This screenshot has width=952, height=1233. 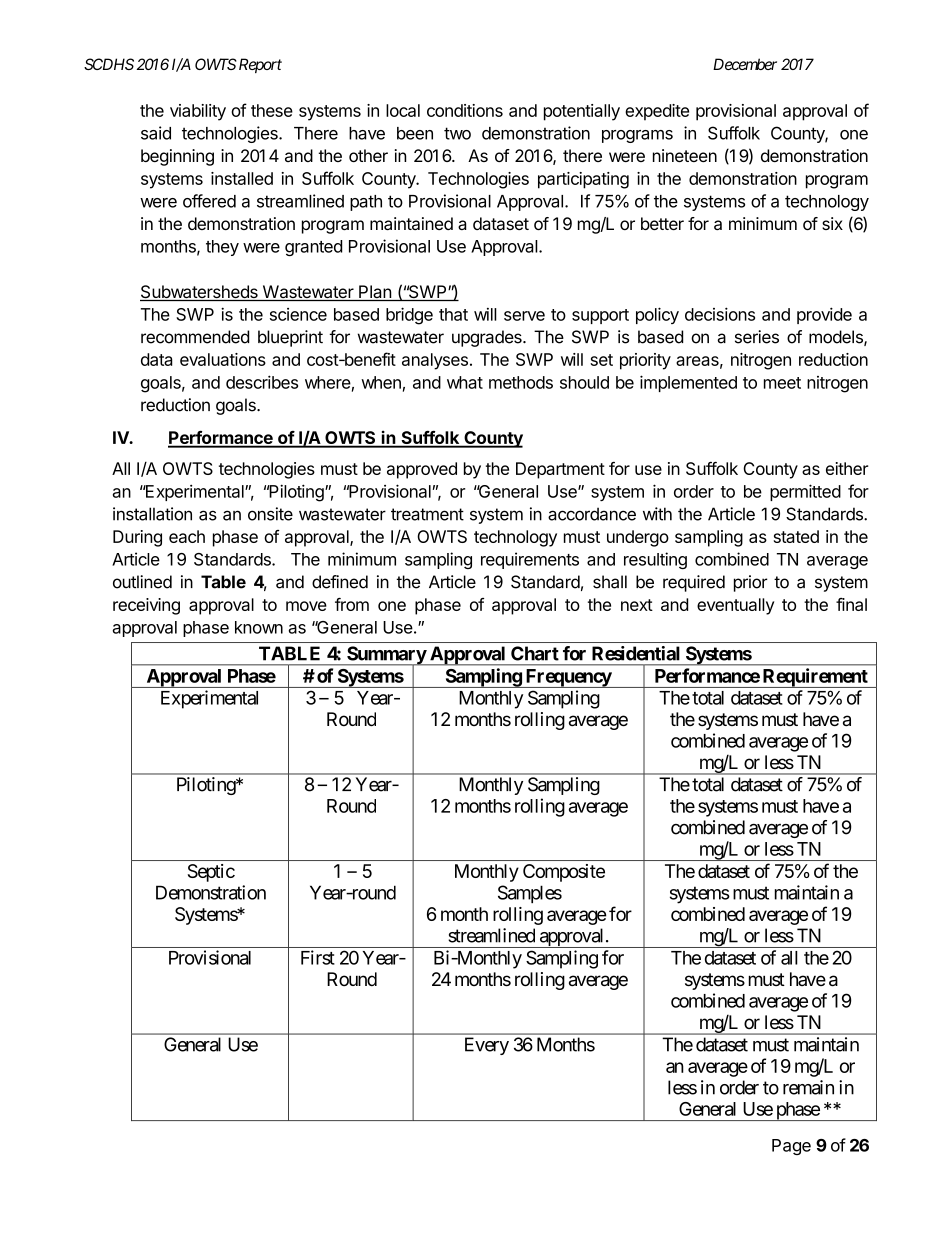 What do you see at coordinates (259, 627) in the screenshot?
I see `known` at bounding box center [259, 627].
